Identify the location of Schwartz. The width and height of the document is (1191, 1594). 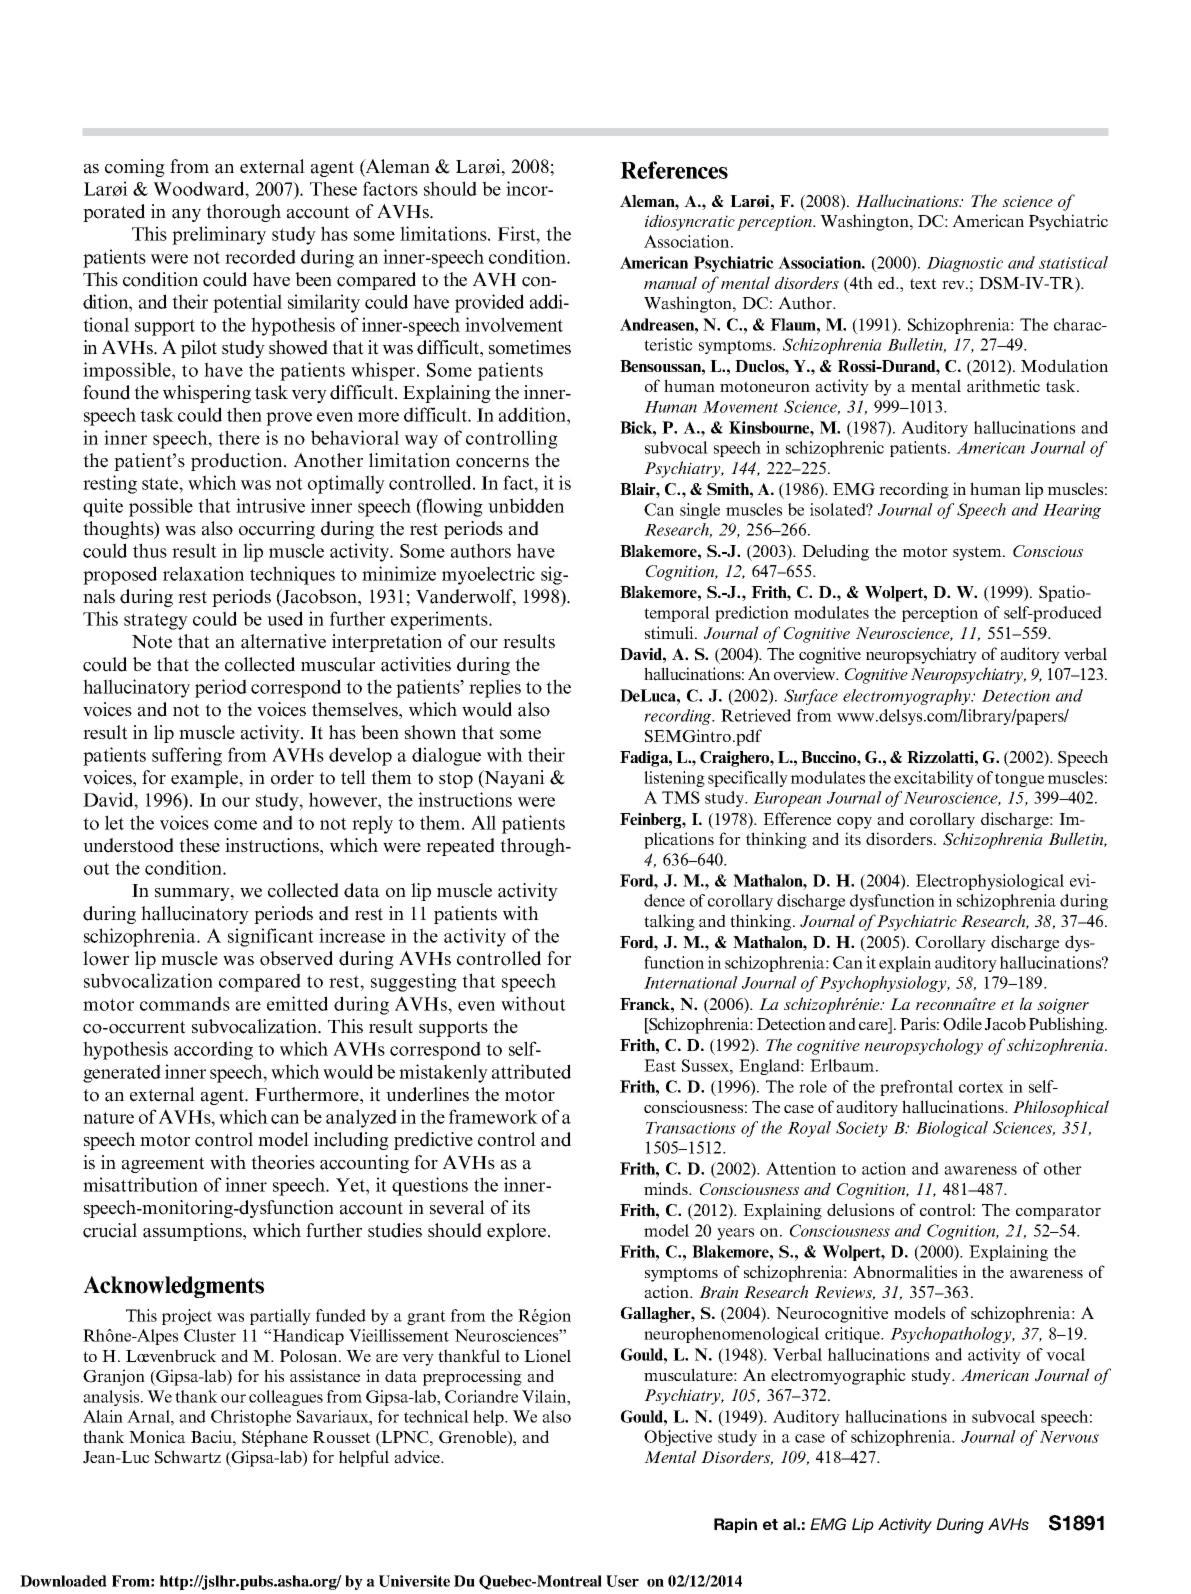
(188, 1457).
